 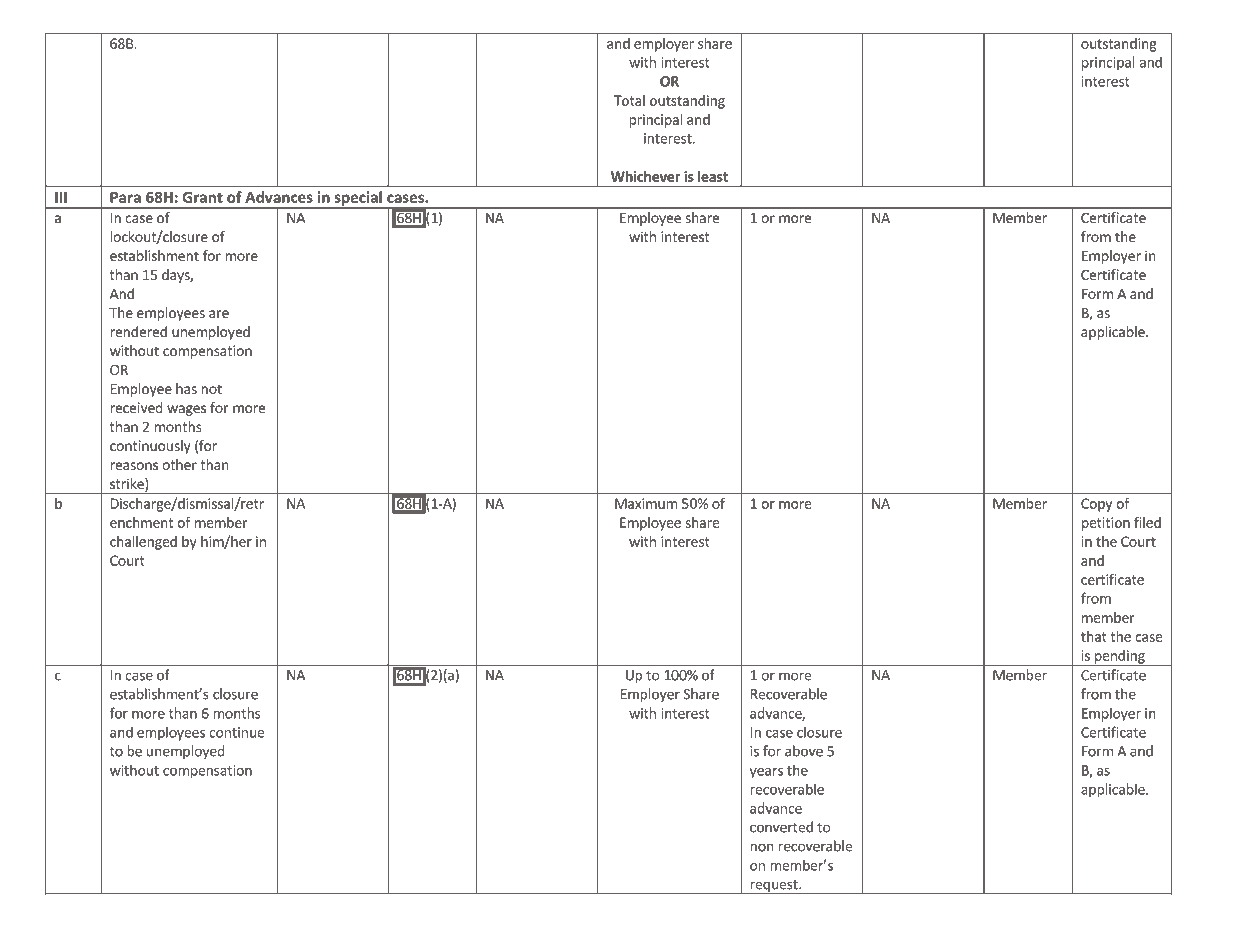 What do you see at coordinates (713, 176) in the screenshot?
I see `least` at bounding box center [713, 176].
